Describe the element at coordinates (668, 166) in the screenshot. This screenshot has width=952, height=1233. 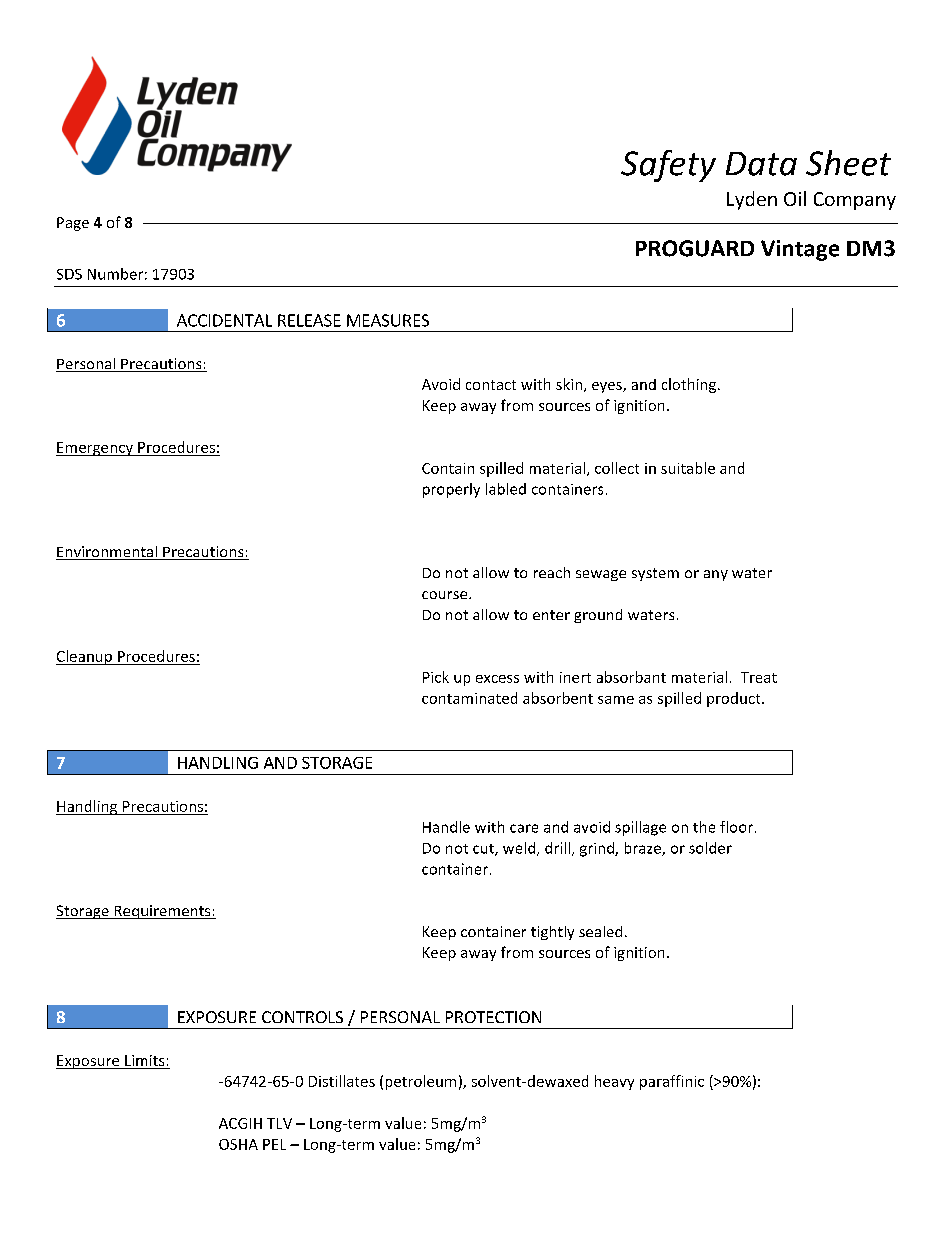
I see `Safety` at that location.
